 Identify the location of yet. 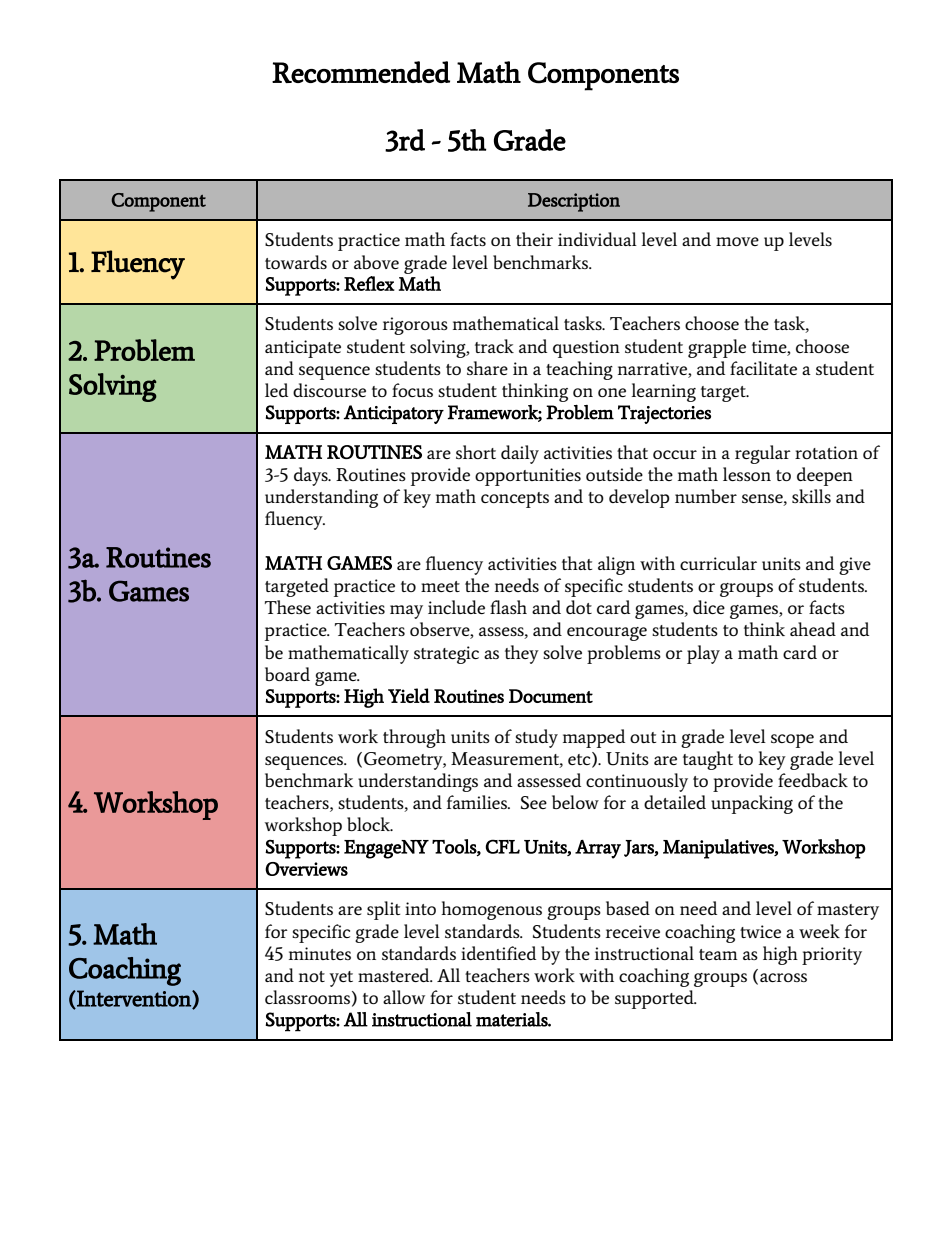
(341, 979).
